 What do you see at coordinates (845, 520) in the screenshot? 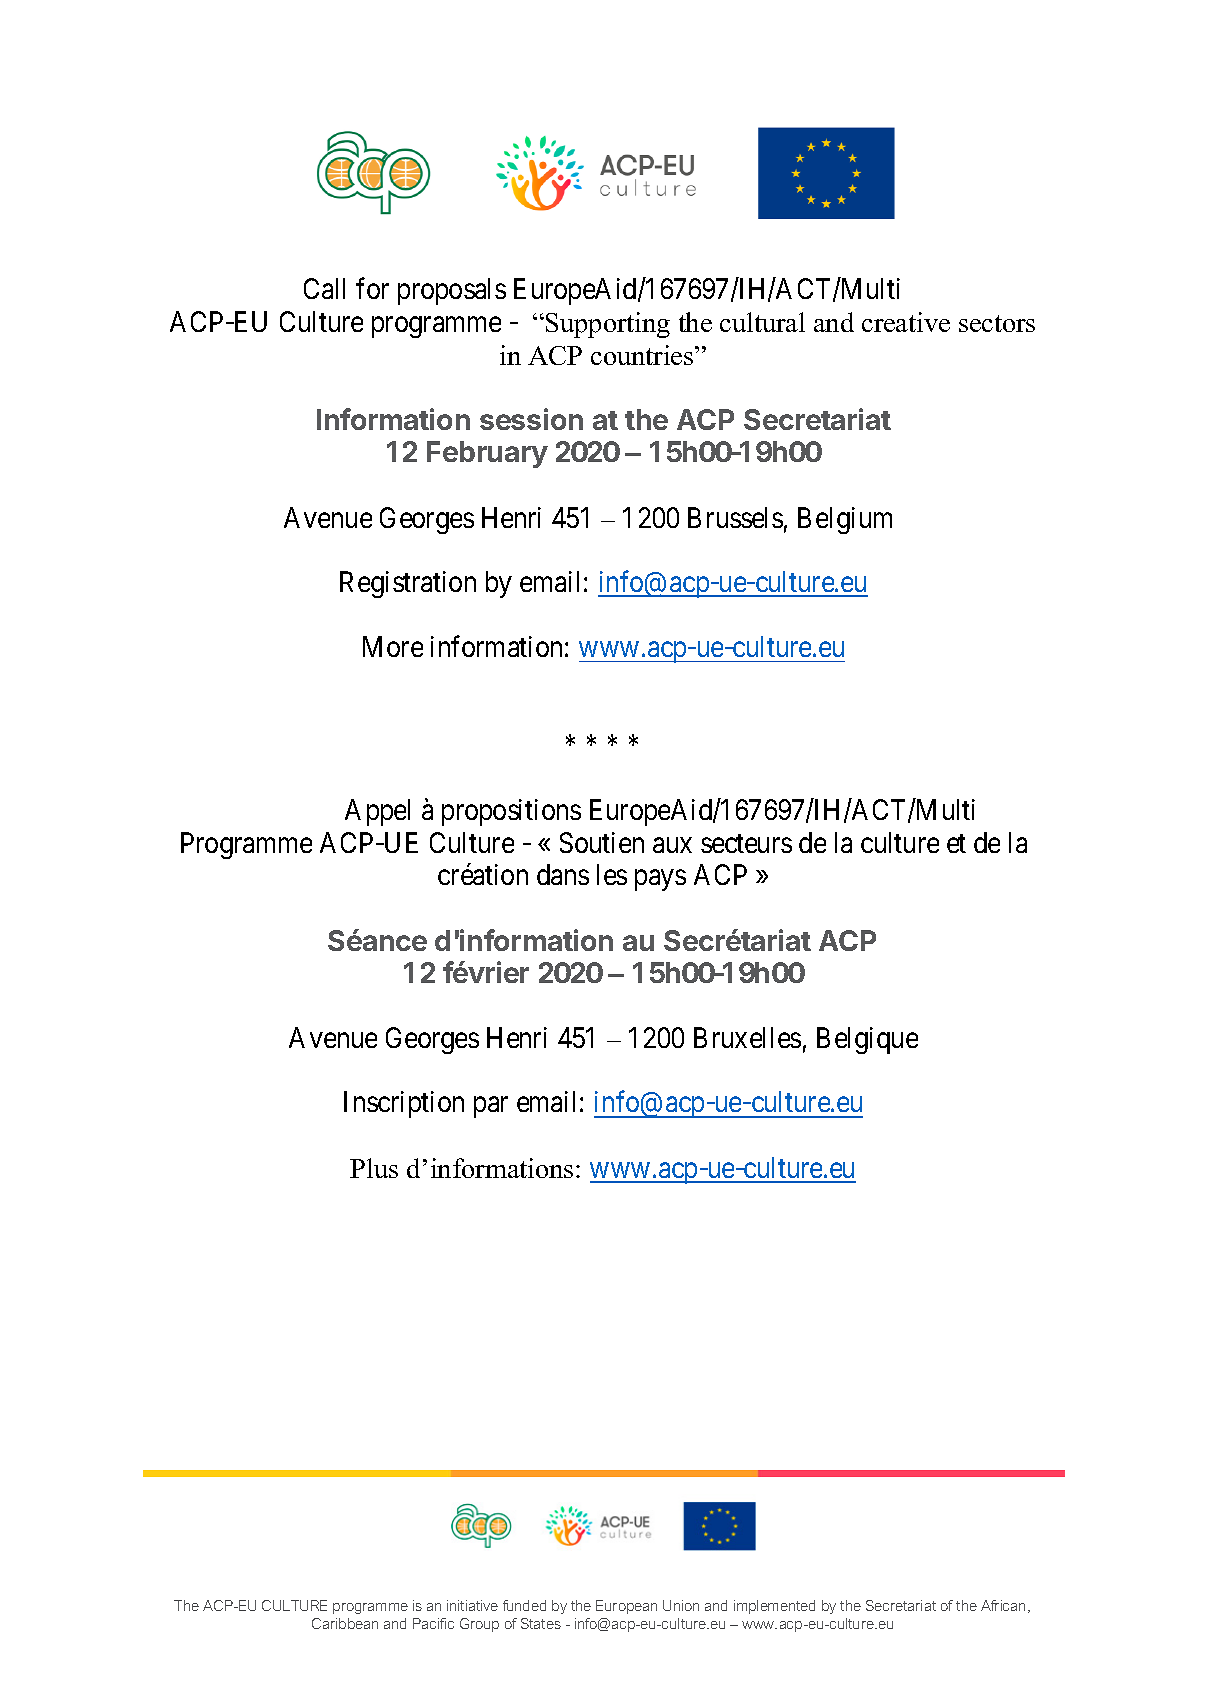
I see `Belgium` at bounding box center [845, 520].
